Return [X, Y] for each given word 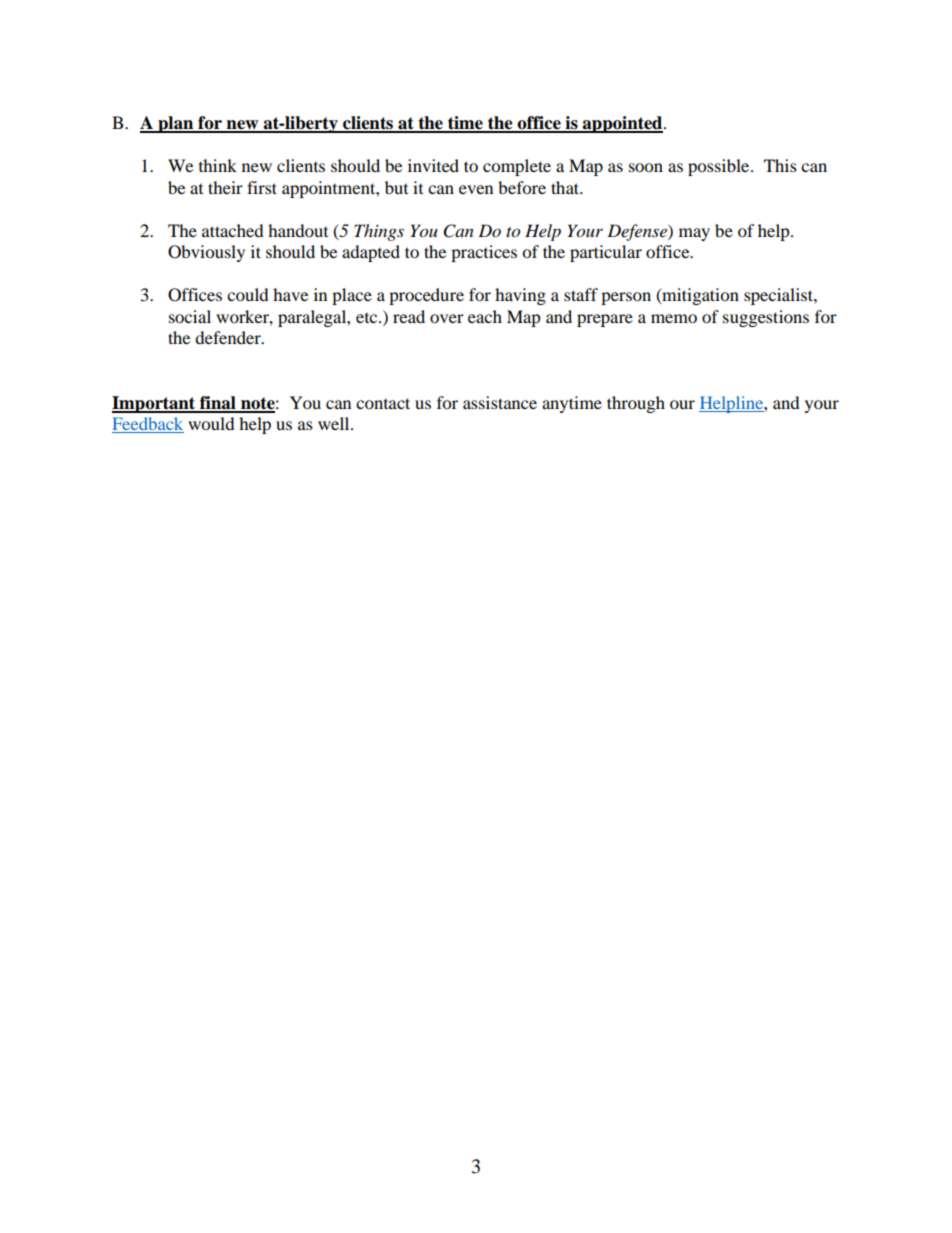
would [211, 423]
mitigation [699, 296]
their [225, 187]
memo [674, 318]
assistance [500, 402]
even [476, 189]
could [248, 294]
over [447, 318]
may [694, 234]
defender [229, 337]
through [636, 404]
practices [484, 253]
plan [176, 124]
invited [433, 165]
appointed [623, 124]
